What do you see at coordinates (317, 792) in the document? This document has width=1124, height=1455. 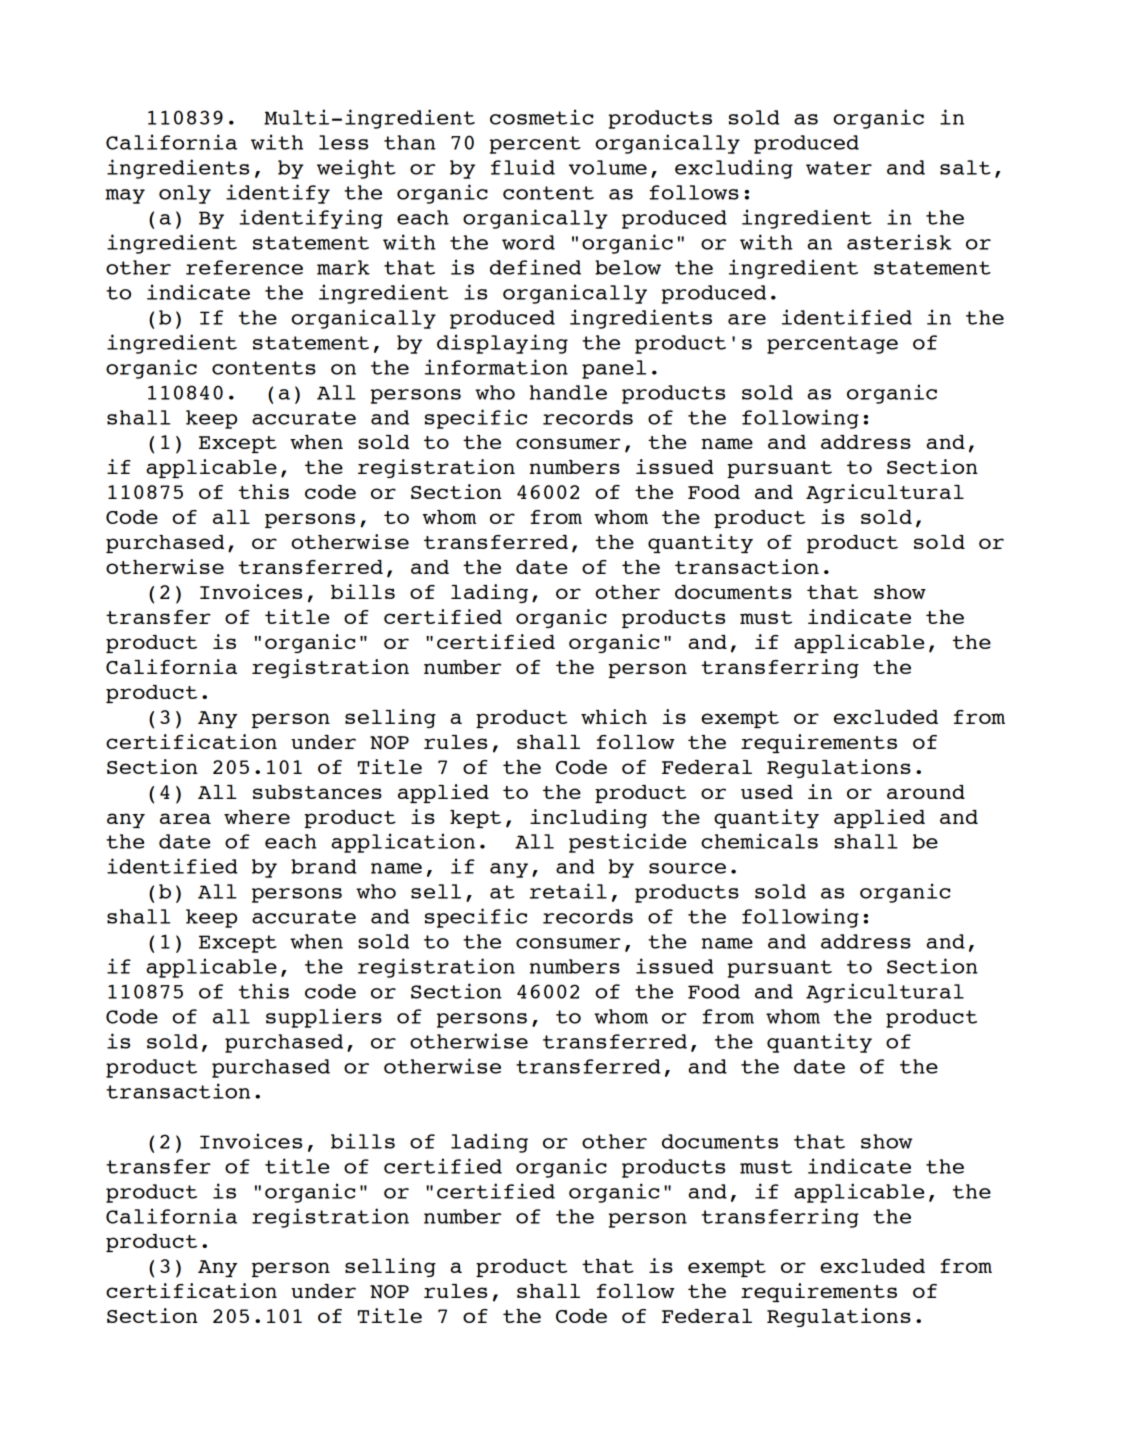 I see `substances` at bounding box center [317, 792].
